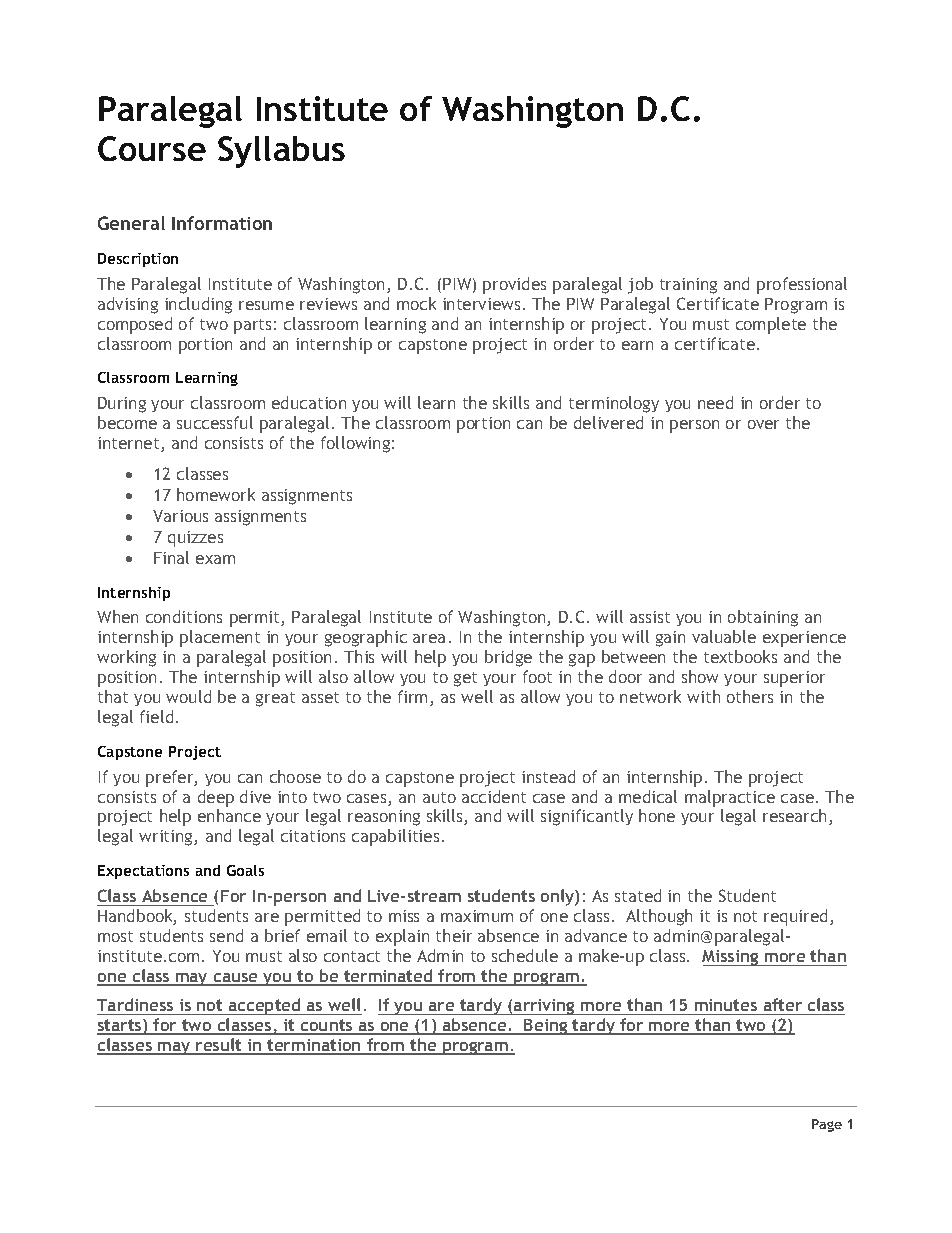 This screenshot has width=952, height=1233. Describe the element at coordinates (724, 636) in the screenshot. I see `valuable` at that location.
